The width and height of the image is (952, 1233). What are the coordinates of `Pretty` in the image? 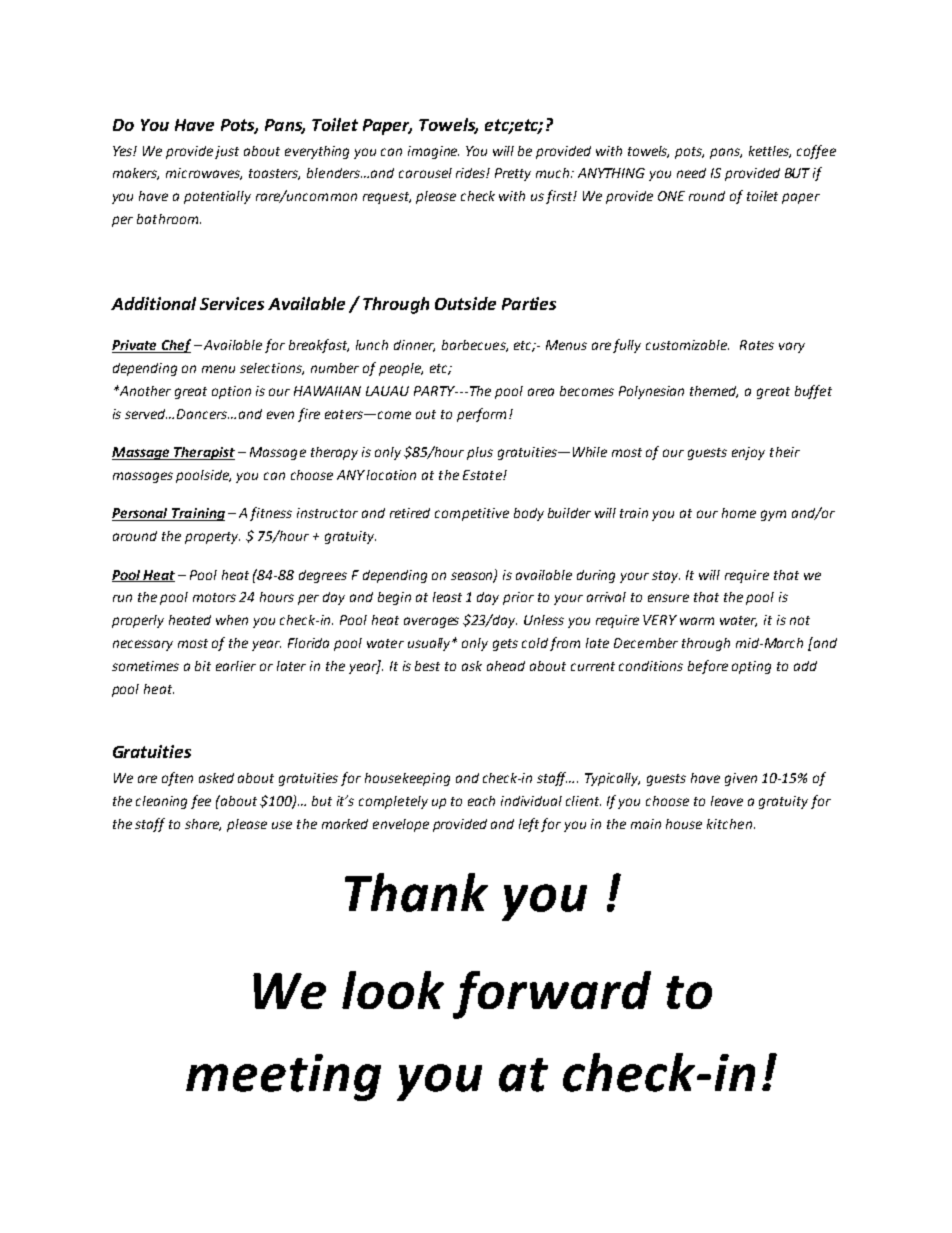 It's located at (513, 174).
